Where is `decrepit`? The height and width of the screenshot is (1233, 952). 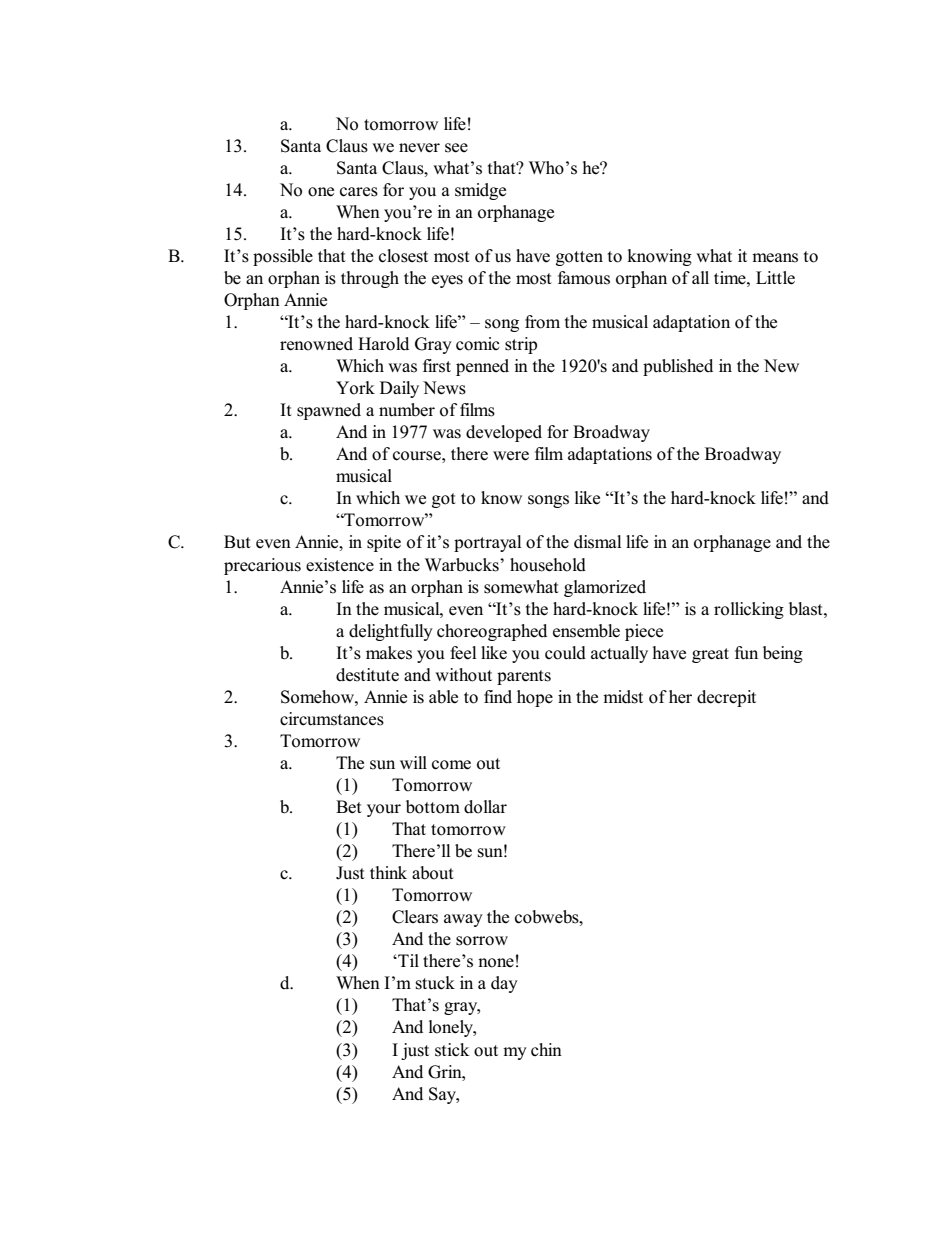 decrepit is located at coordinates (726, 698).
